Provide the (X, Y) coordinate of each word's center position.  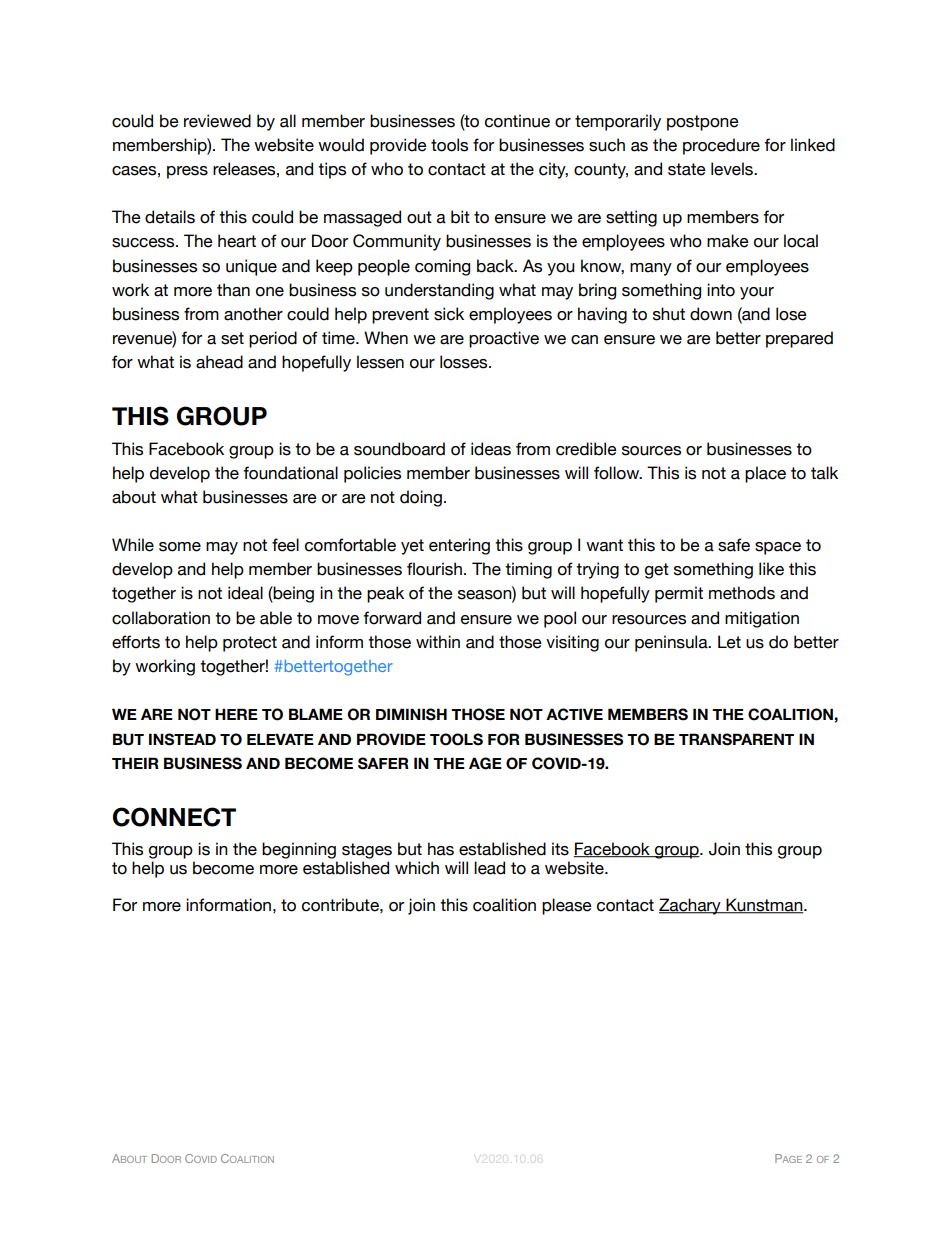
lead (489, 868)
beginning (299, 850)
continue (517, 121)
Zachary (691, 906)
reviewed (217, 121)
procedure (721, 146)
